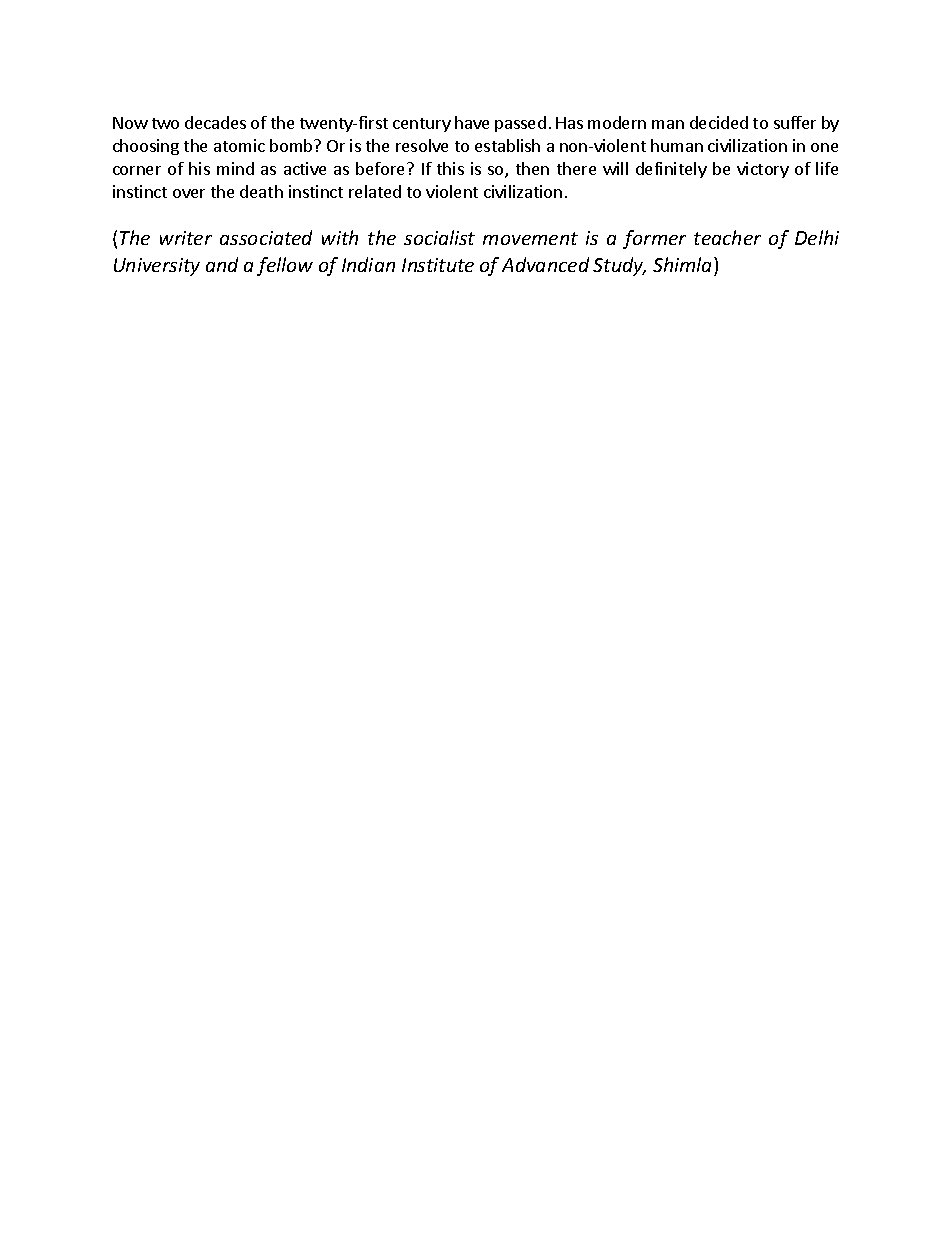 The width and height of the screenshot is (952, 1233). I want to click on and, so click(222, 264).
